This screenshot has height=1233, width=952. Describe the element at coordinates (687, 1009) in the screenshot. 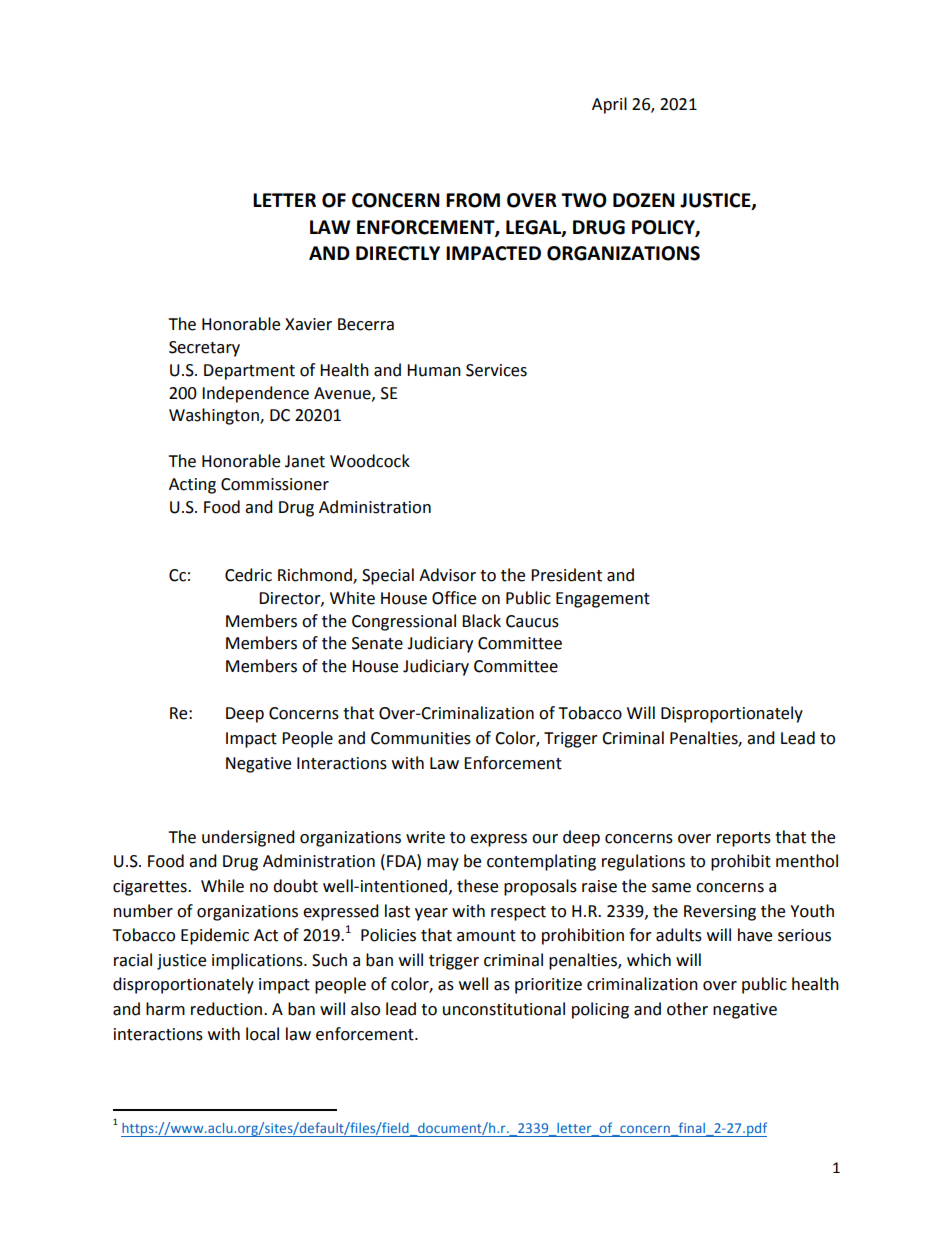

I see `other` at that location.
